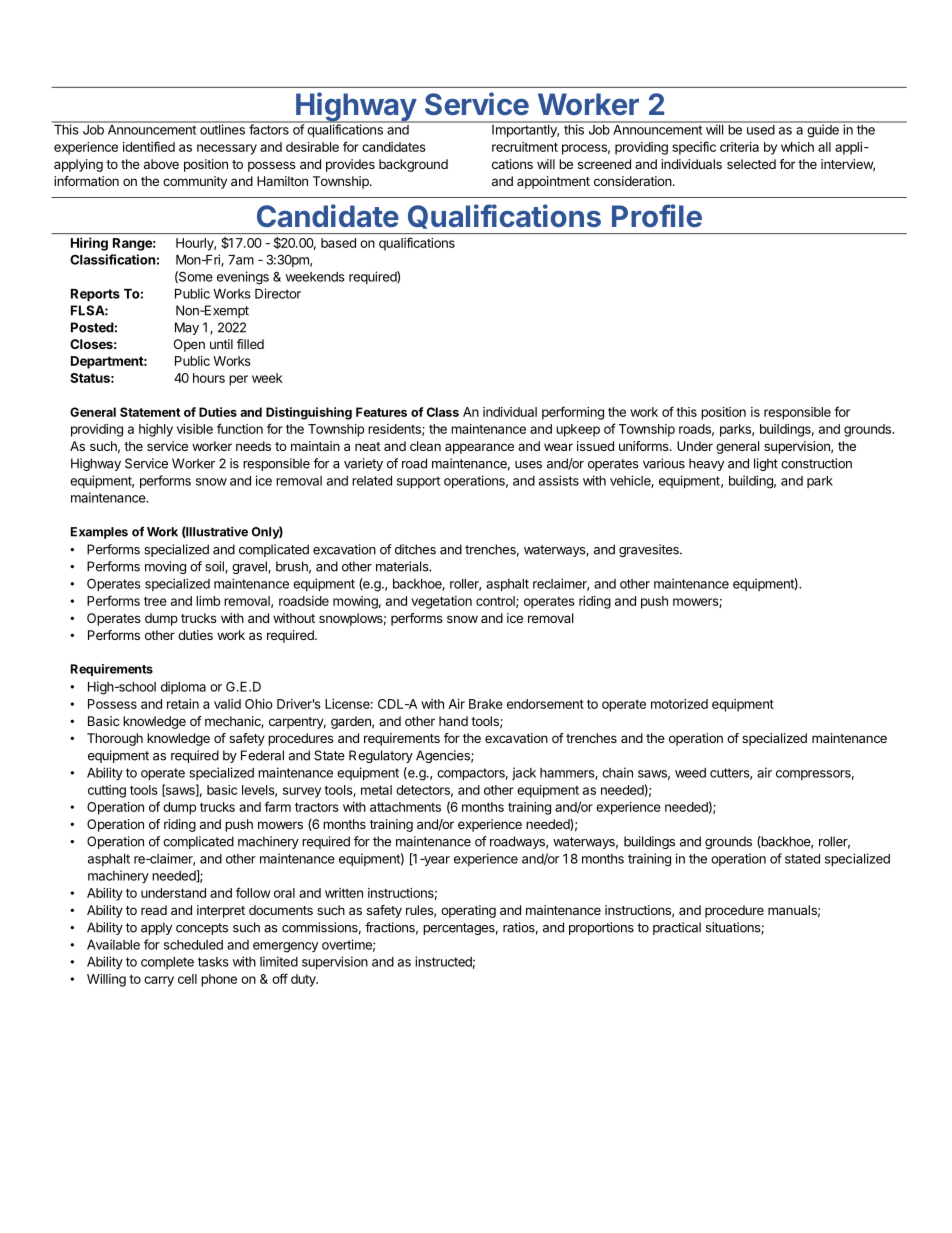  Describe the element at coordinates (415, 549) in the image. I see `ditches` at that location.
